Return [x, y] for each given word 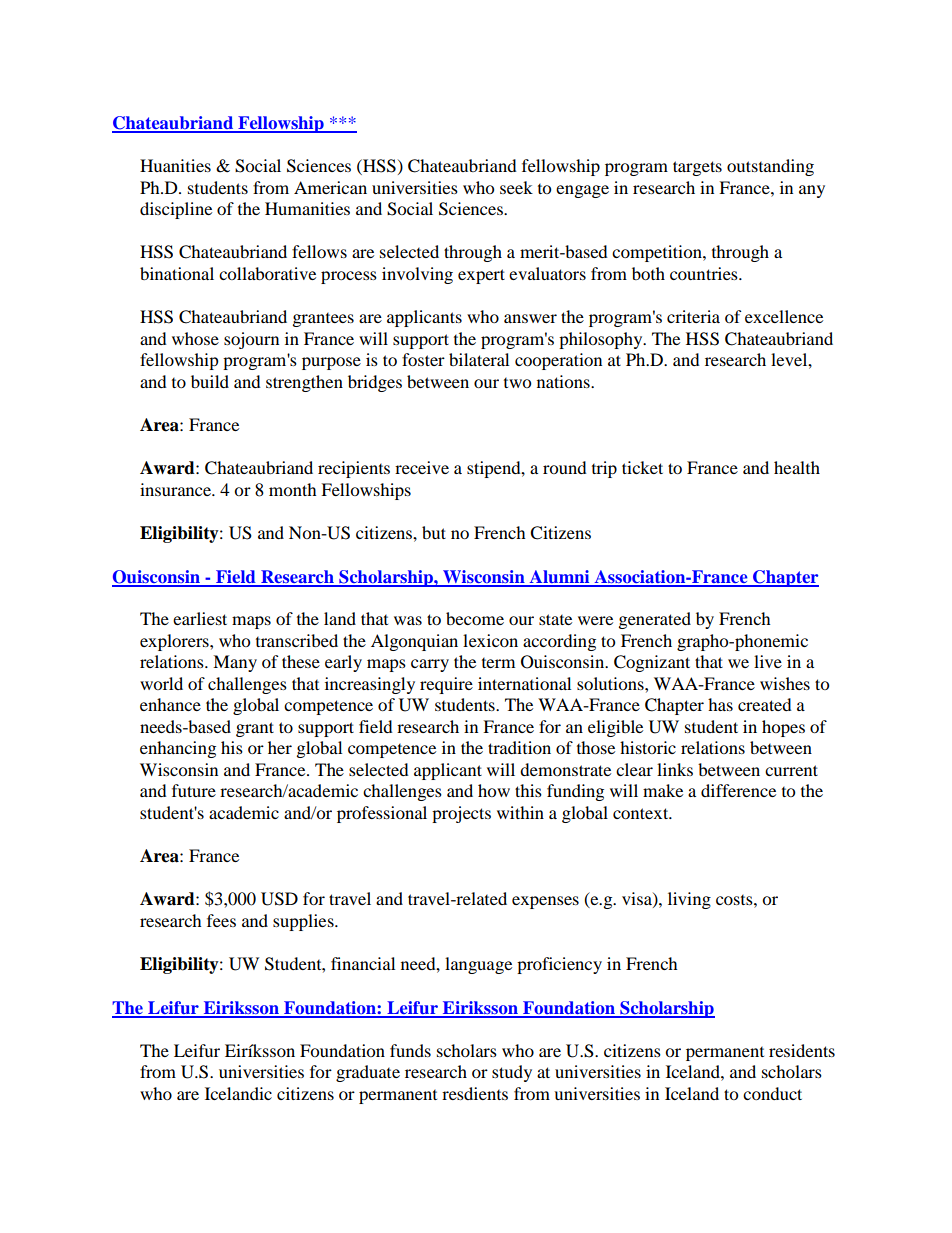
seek [516, 187]
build [210, 381]
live [768, 661]
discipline [176, 210]
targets [697, 168]
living [689, 900]
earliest [200, 618]
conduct [772, 1093]
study [512, 1073]
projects [461, 814]
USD [279, 899]
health [797, 467]
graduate [368, 1073]
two [517, 383]
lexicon [490, 640]
